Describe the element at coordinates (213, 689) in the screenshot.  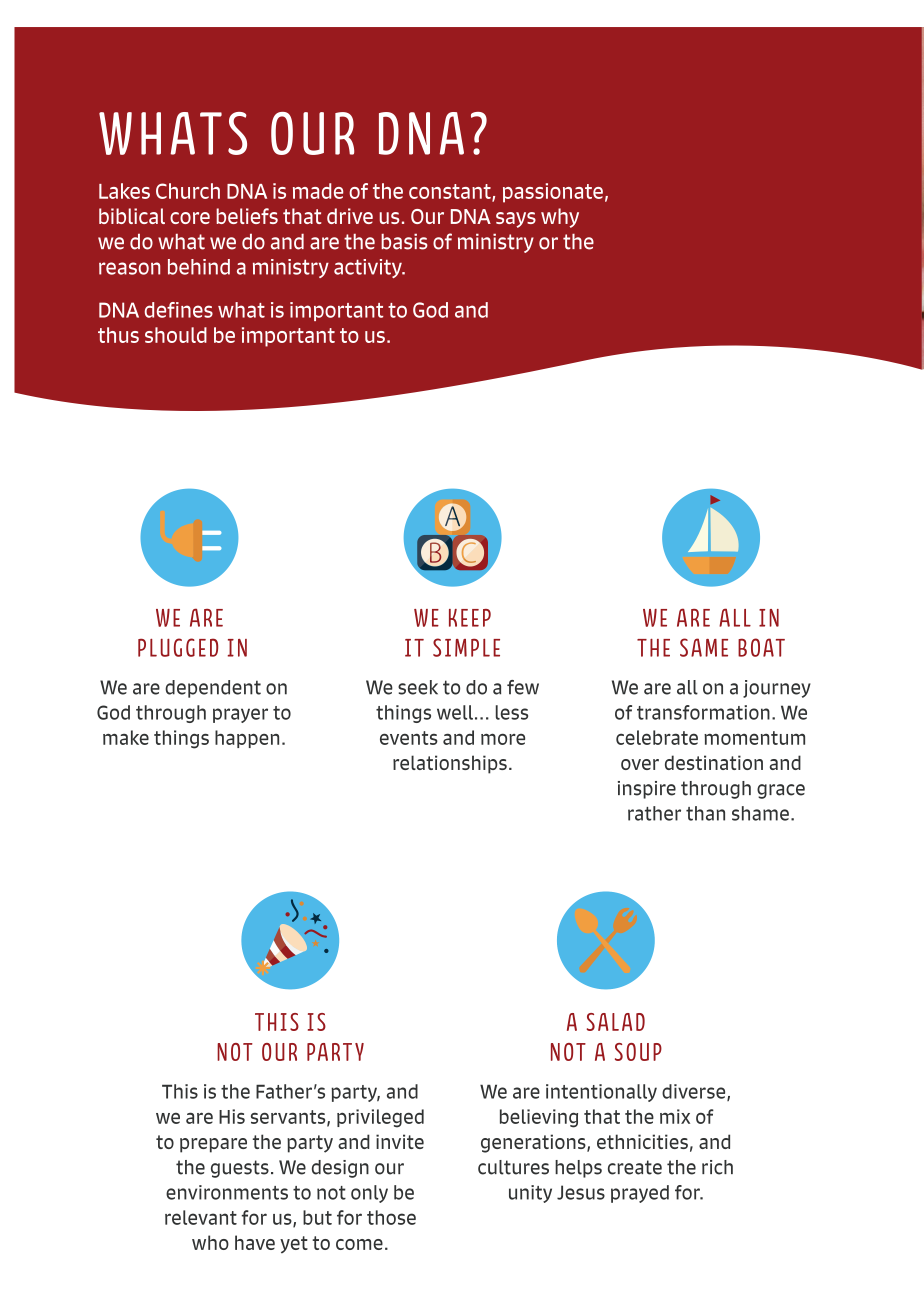
I see `dependent` at that location.
